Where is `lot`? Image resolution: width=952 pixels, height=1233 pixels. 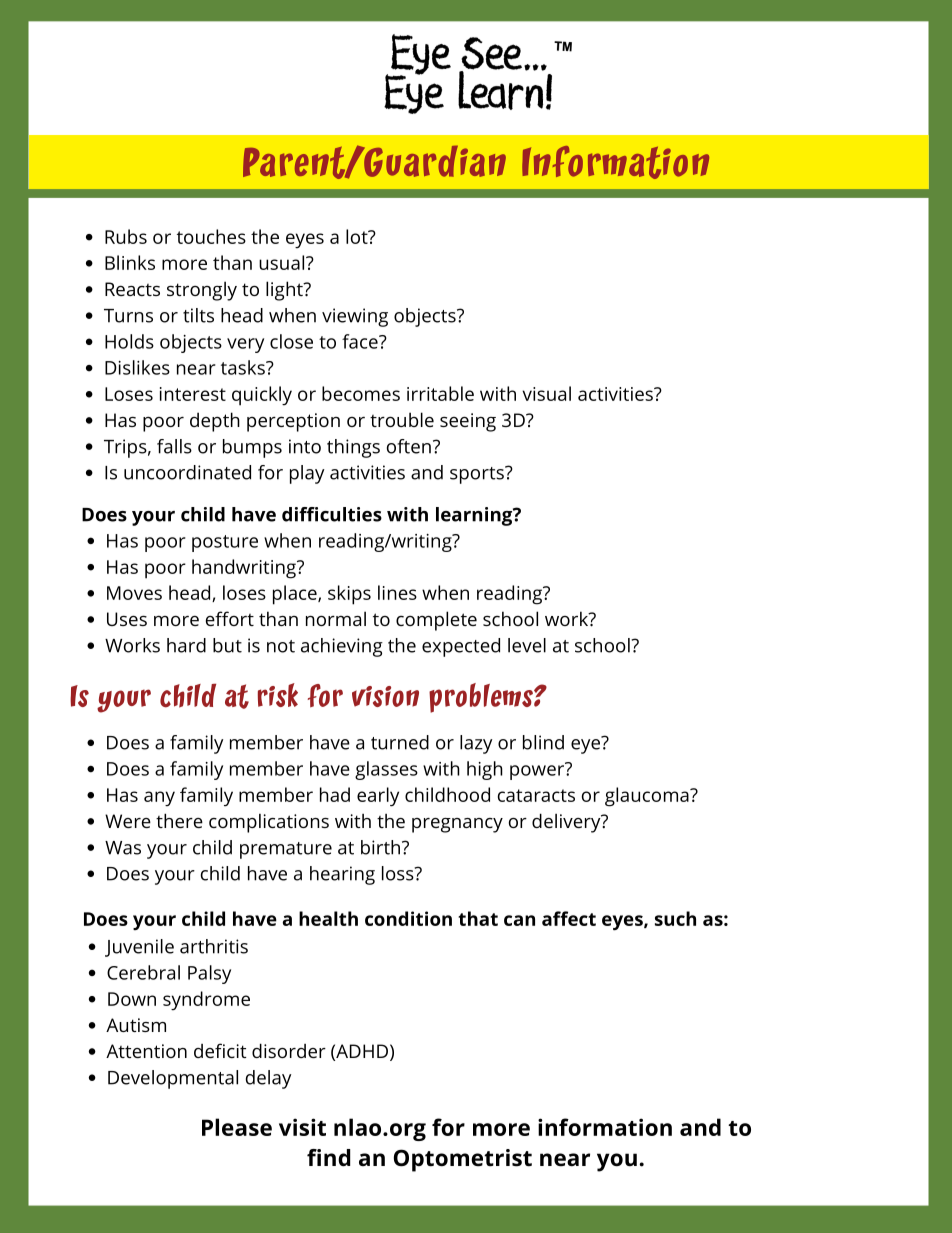
lot is located at coordinates (358, 236).
